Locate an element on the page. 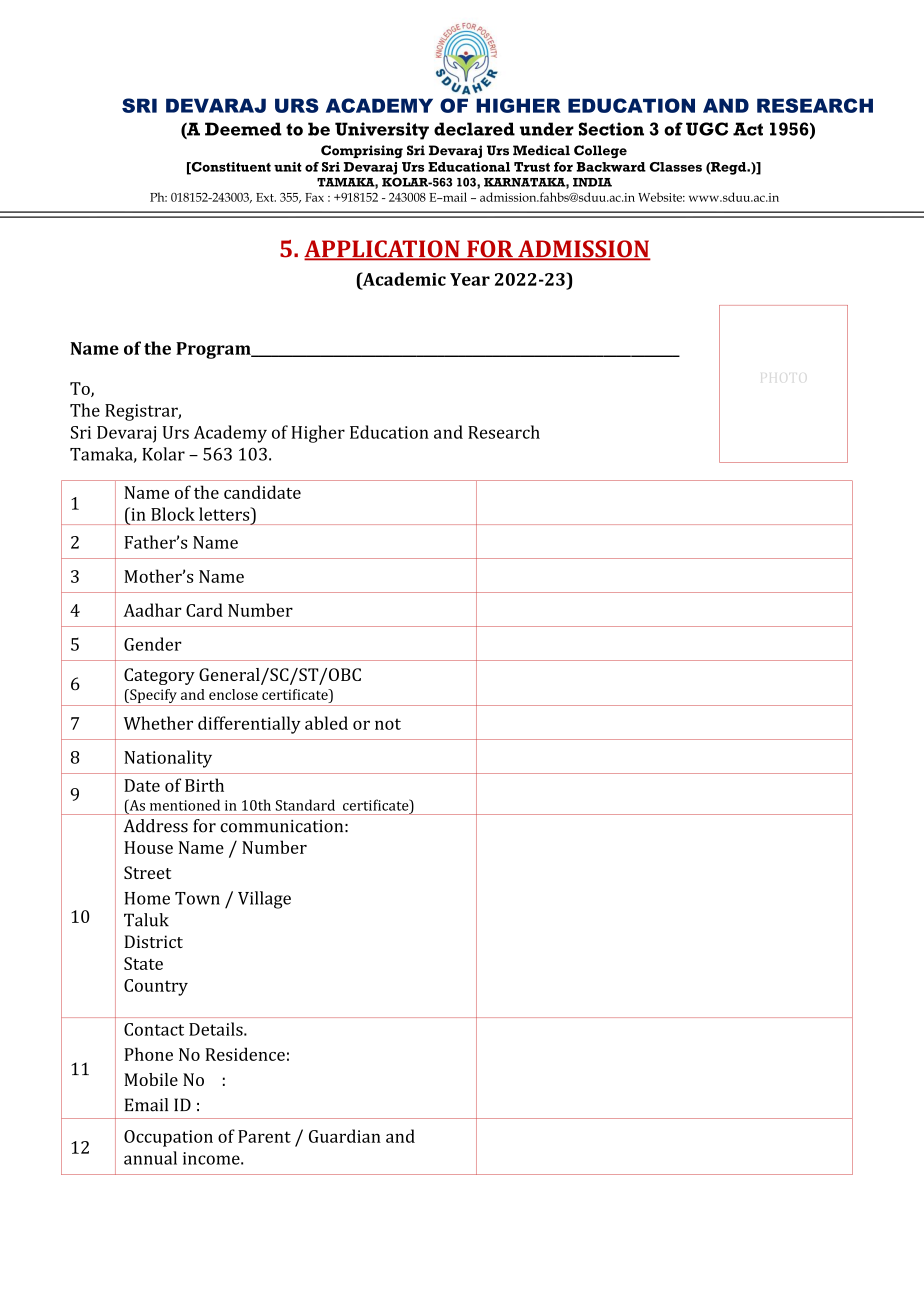 The image size is (924, 1308). not is located at coordinates (388, 724).
